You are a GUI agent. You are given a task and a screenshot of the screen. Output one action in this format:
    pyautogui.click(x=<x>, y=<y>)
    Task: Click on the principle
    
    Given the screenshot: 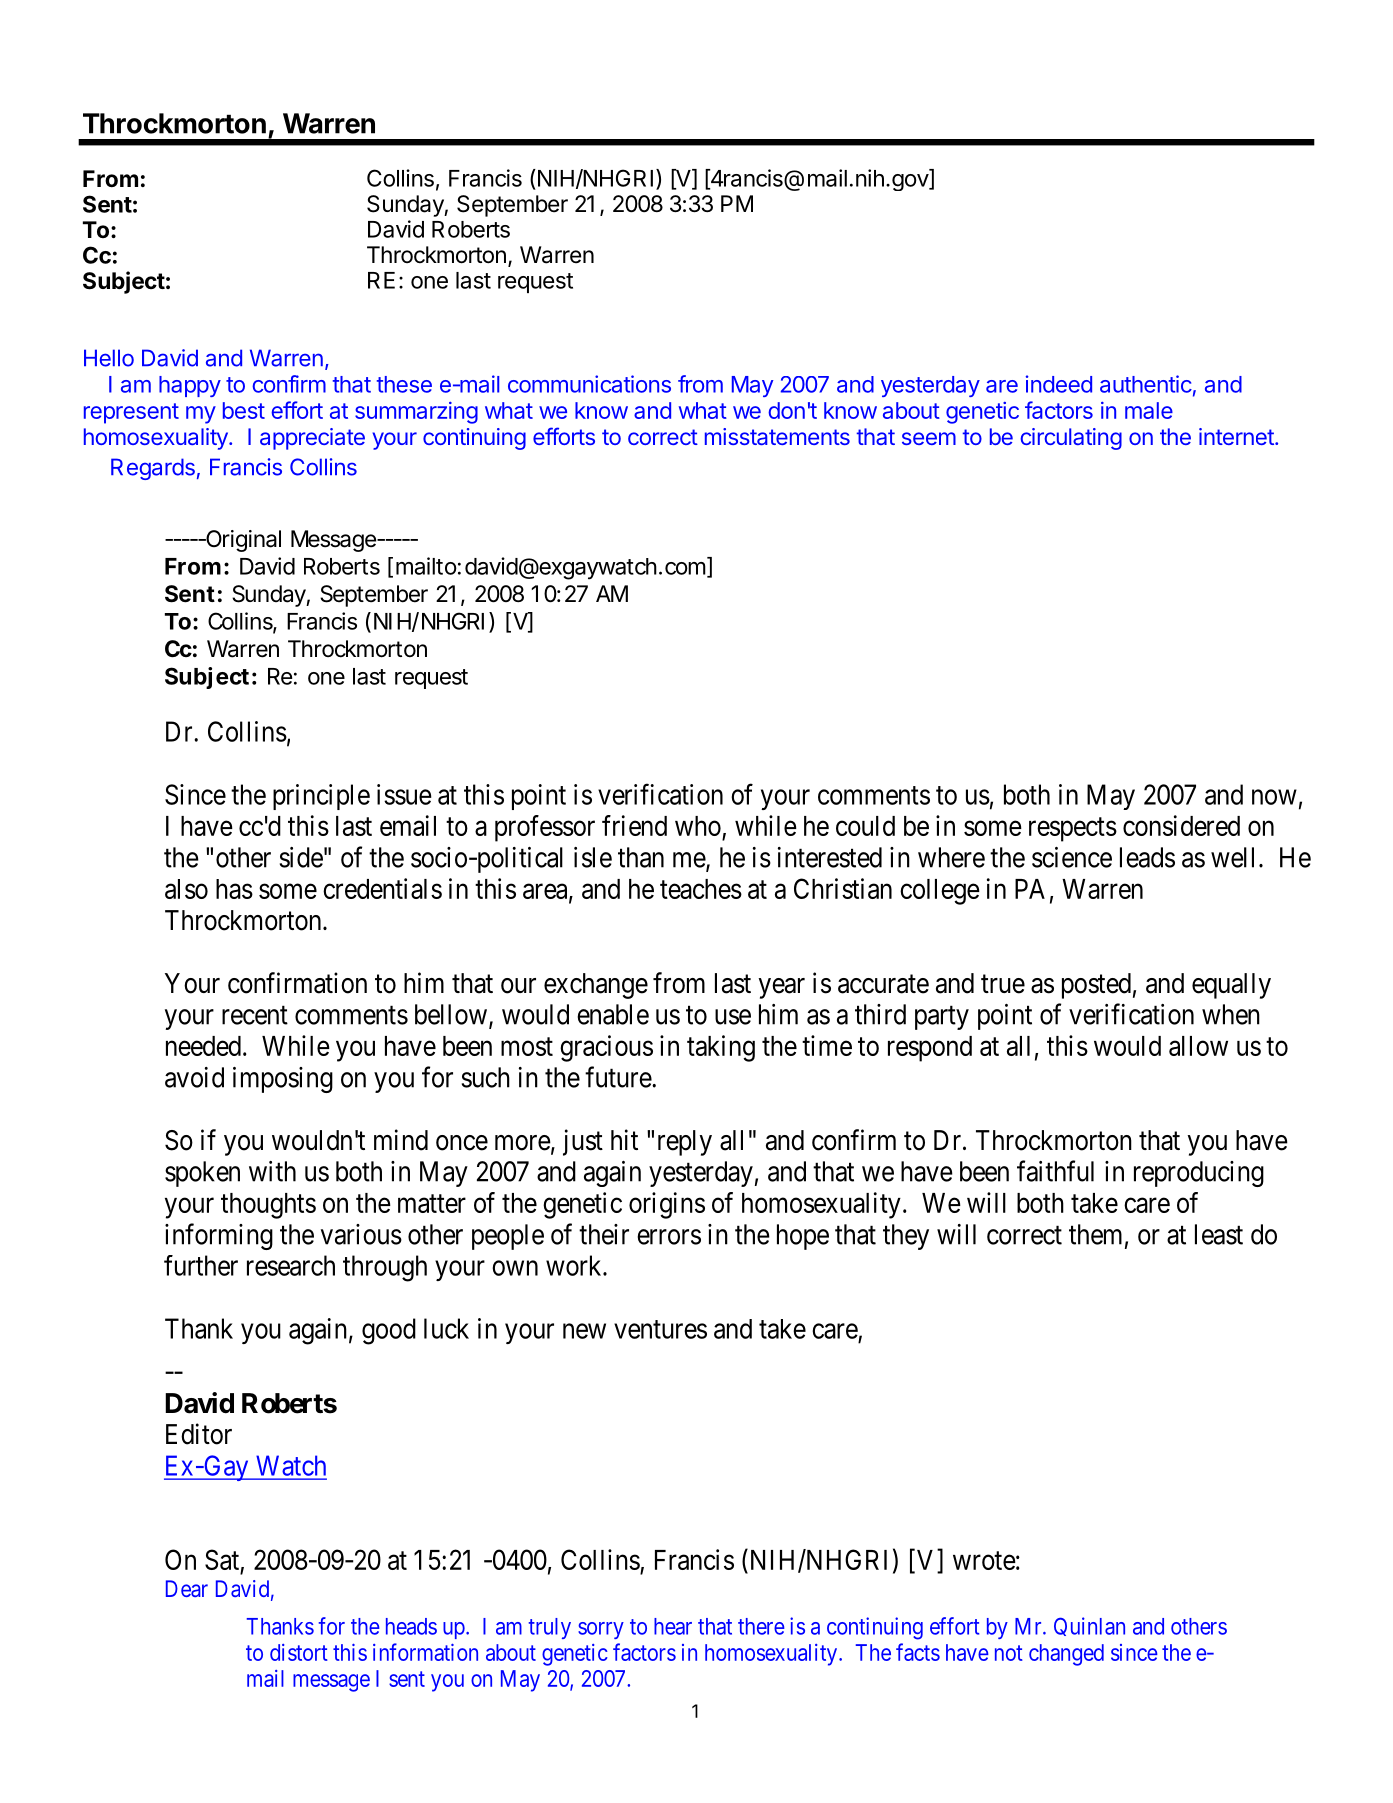 What is the action you would take?
    pyautogui.click(x=321, y=797)
